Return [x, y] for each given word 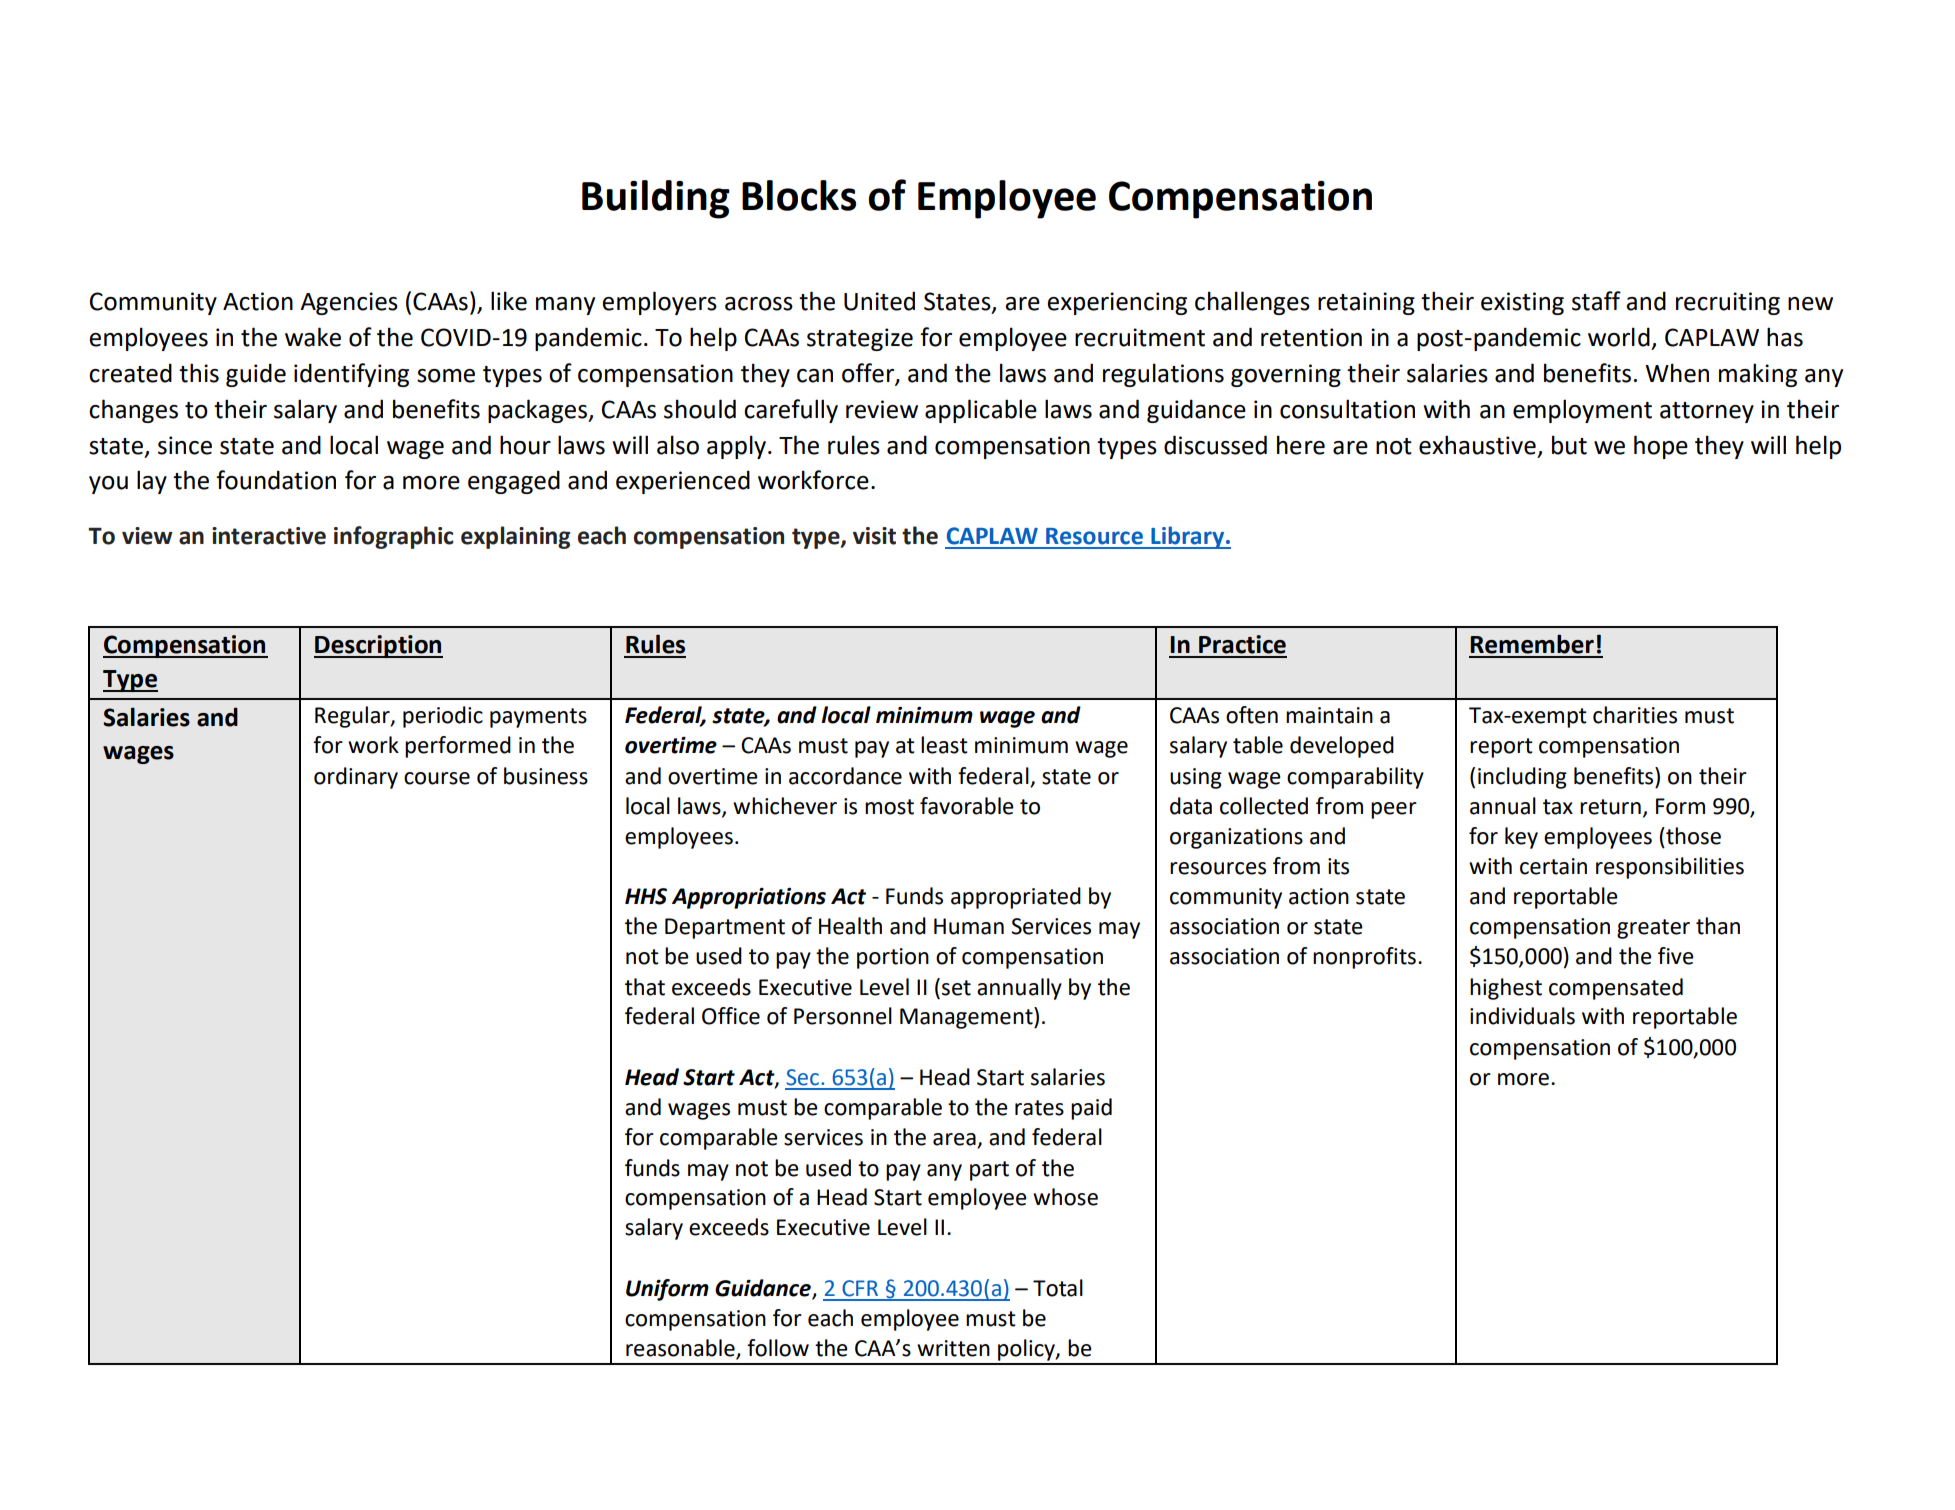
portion [893, 958]
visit [874, 536]
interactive [269, 536]
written [953, 1348]
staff [1596, 301]
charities [1635, 715]
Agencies [349, 303]
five [1676, 956]
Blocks [799, 195]
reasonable [681, 1349]
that [645, 987]
